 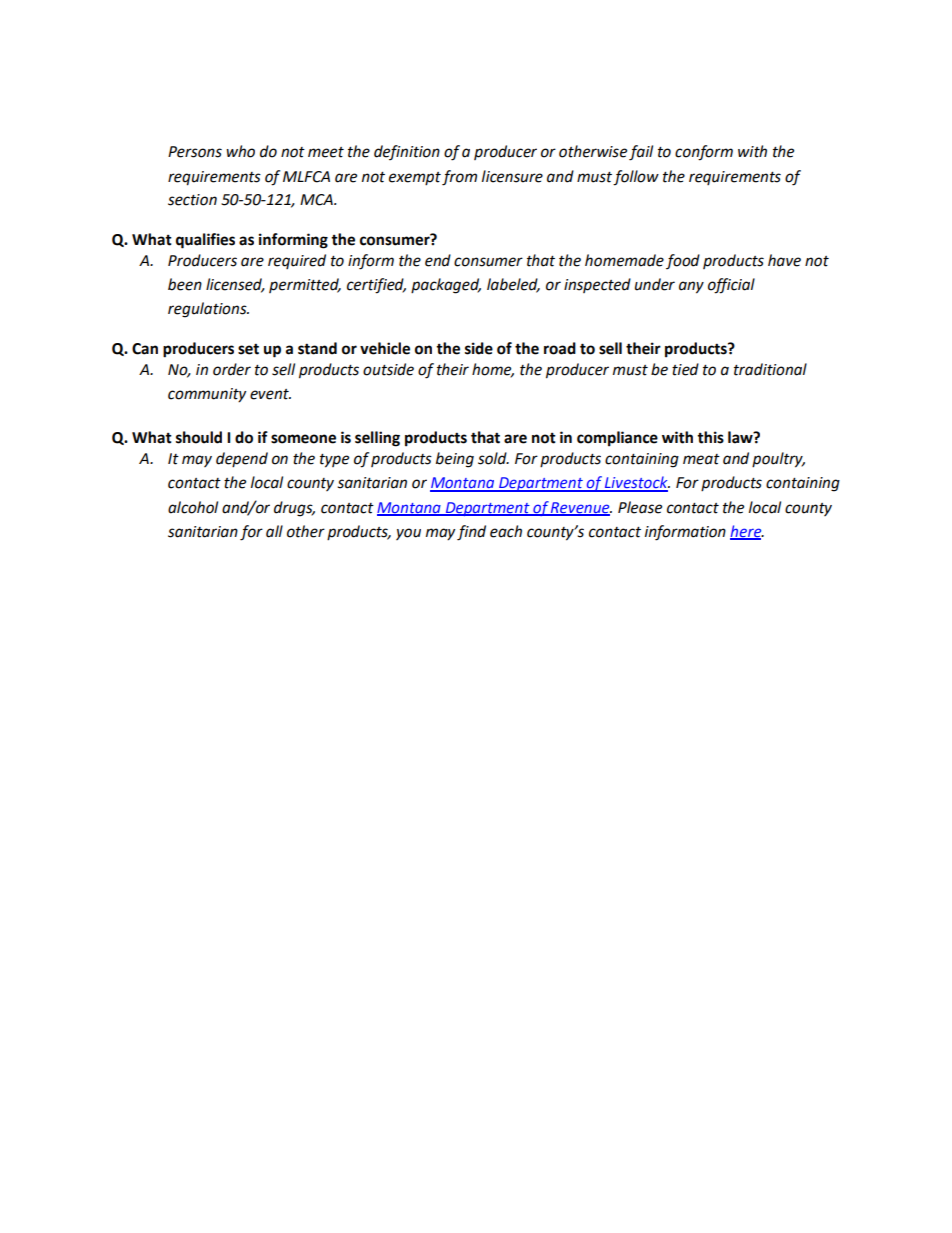 I want to click on alcohol, so click(x=193, y=507).
